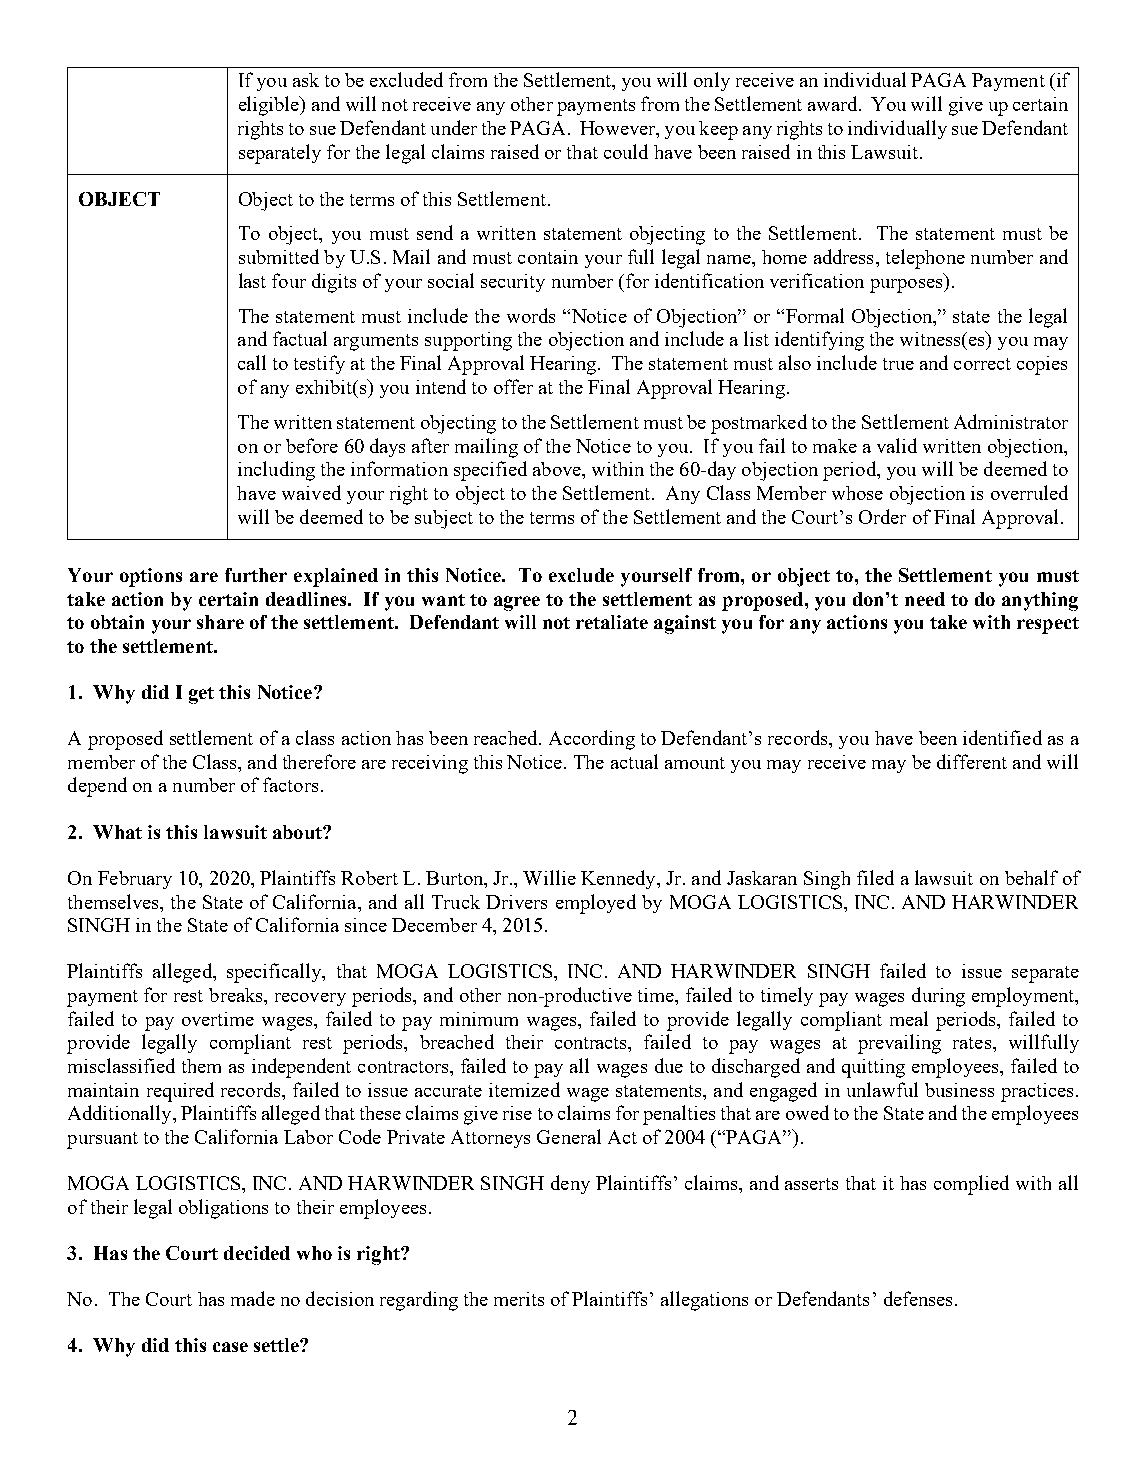 This page has height=1483, width=1146. I want to click on identified, so click(1002, 737).
